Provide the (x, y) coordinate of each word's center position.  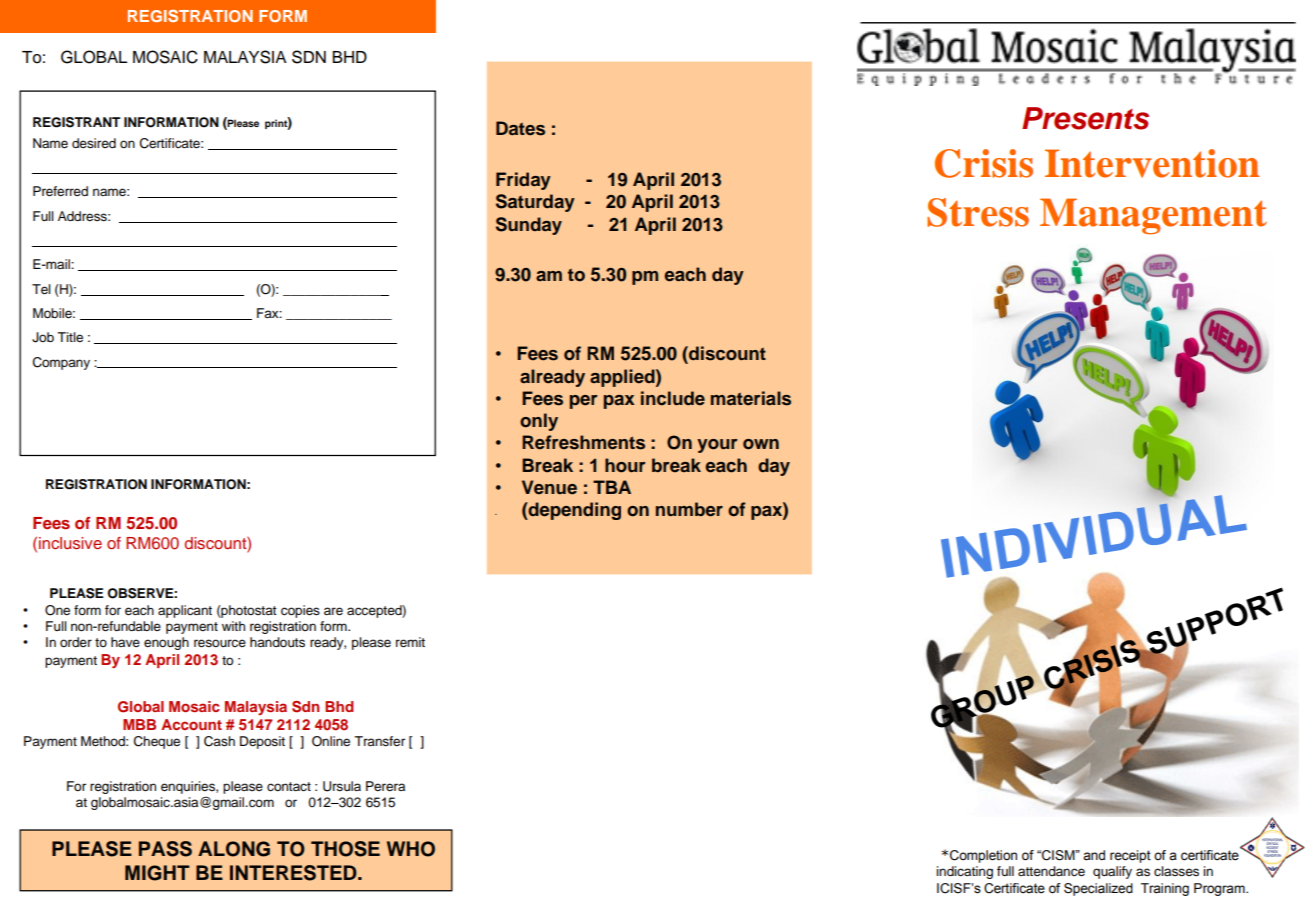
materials (751, 398)
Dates (520, 128)
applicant (185, 611)
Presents (1085, 118)
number (689, 509)
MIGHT (157, 873)
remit (410, 642)
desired (94, 143)
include (673, 398)
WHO (411, 849)
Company (61, 363)
